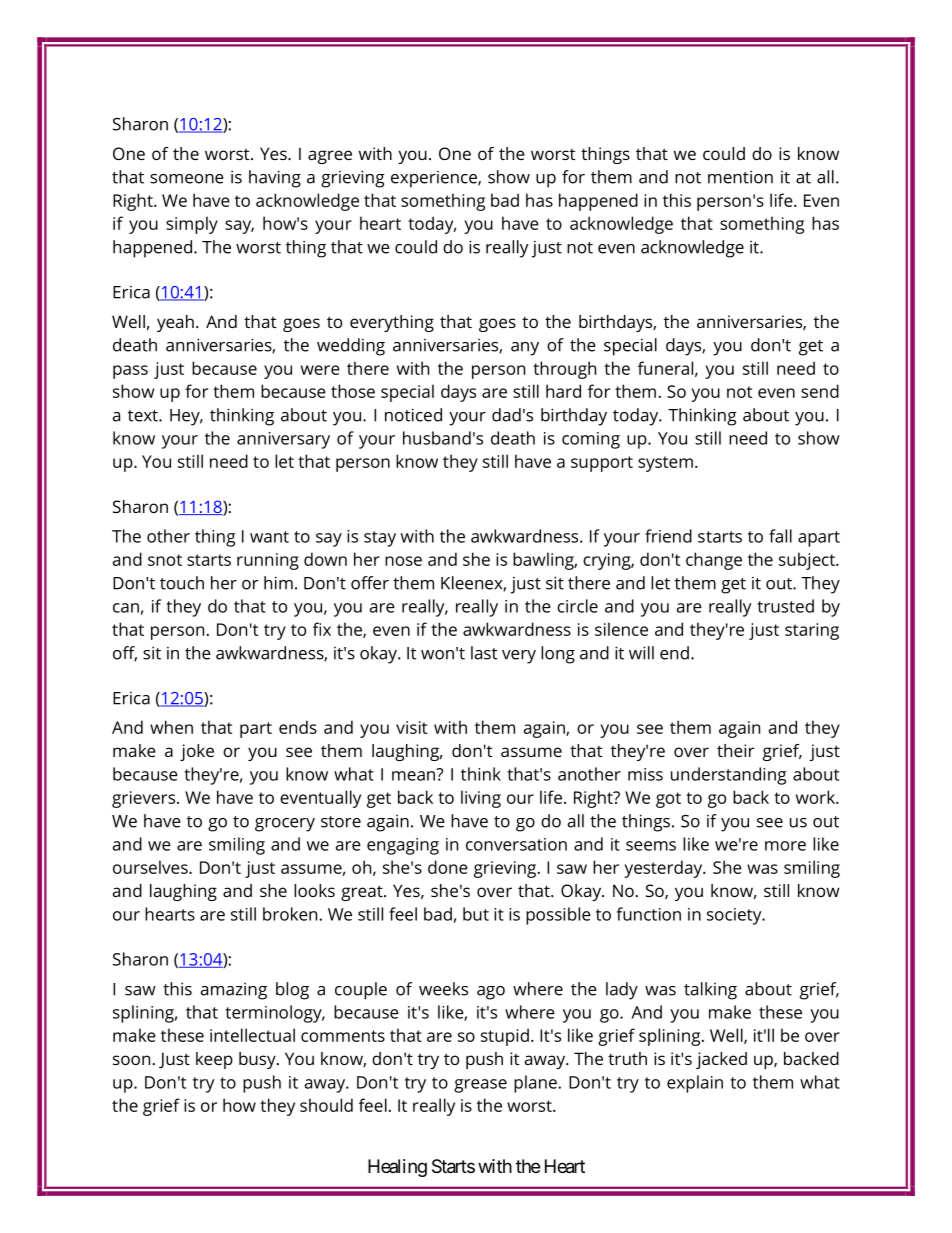 This image has height=1233, width=952. Describe the element at coordinates (171, 727) in the image. I see `when` at that location.
